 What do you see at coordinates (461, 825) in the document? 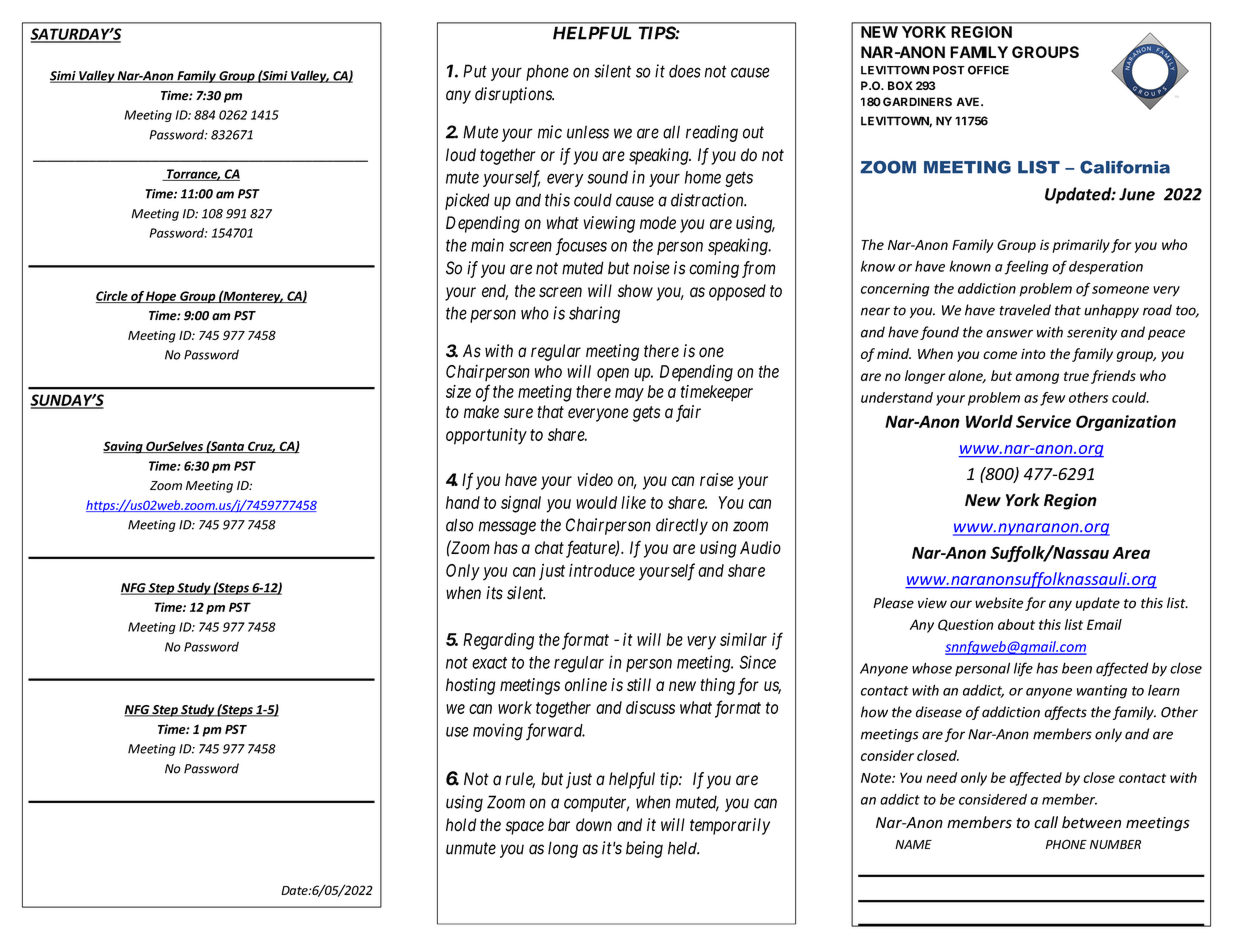
I see `hold` at bounding box center [461, 825].
